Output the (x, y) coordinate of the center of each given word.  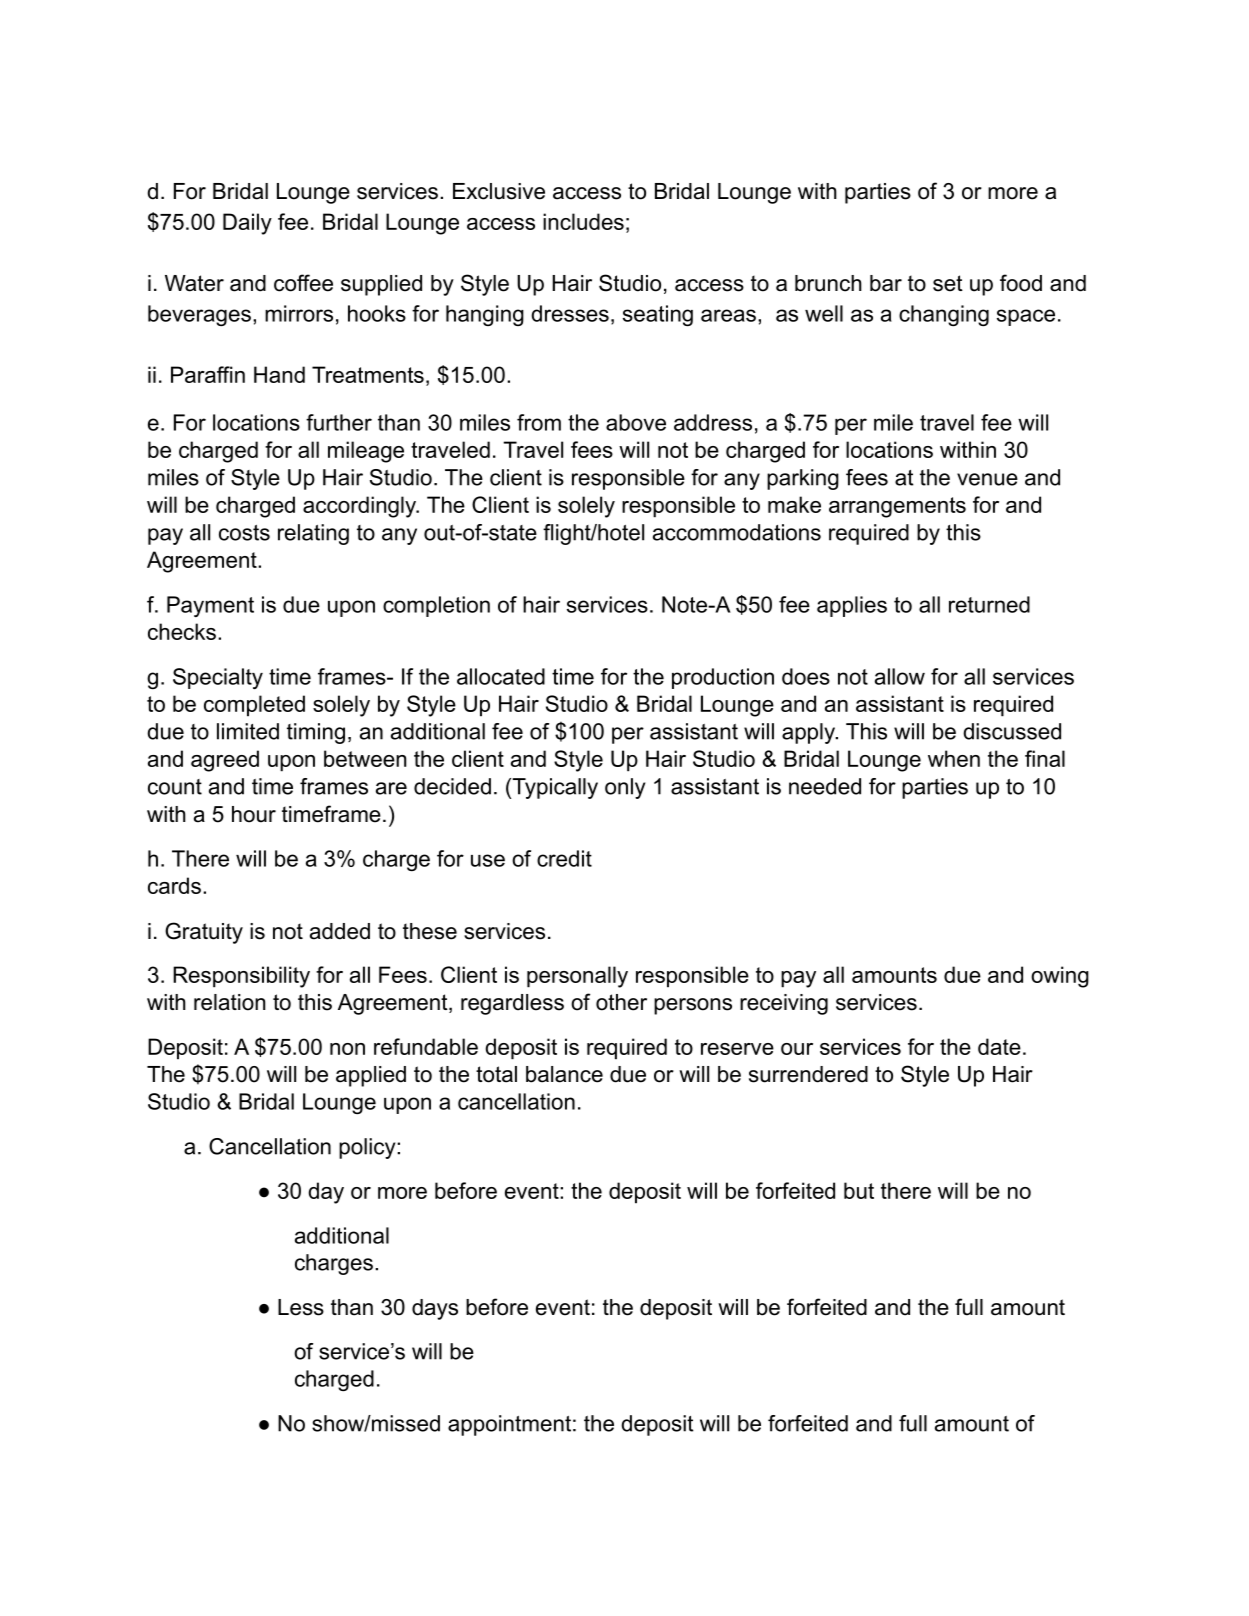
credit (564, 858)
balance (564, 1074)
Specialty (218, 678)
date (999, 1046)
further (339, 422)
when (954, 758)
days (435, 1309)
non (347, 1049)
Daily (247, 224)
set (948, 283)
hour (254, 814)
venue (987, 479)
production (723, 678)
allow (900, 676)
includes (583, 221)
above (636, 422)
